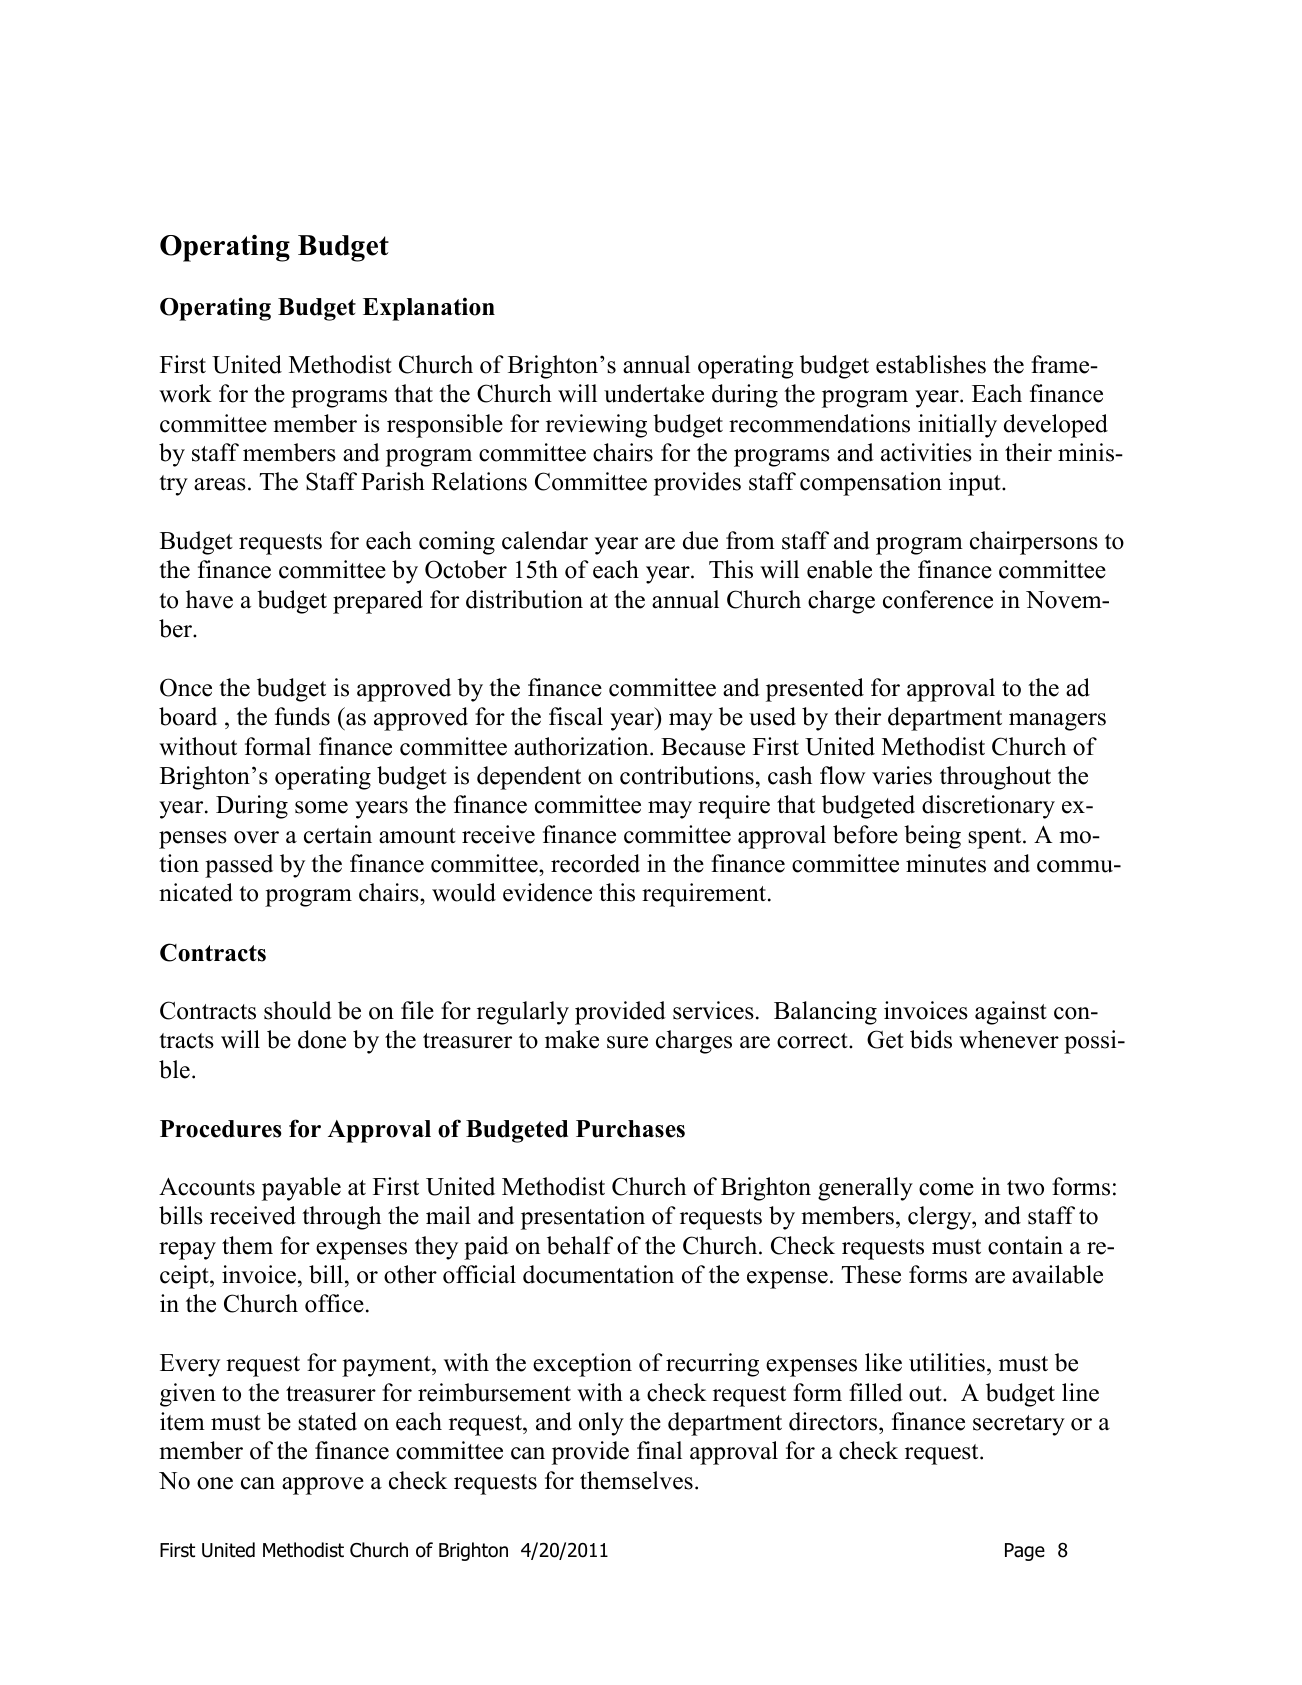  What do you see at coordinates (713, 1010) in the page?
I see `services` at bounding box center [713, 1010].
